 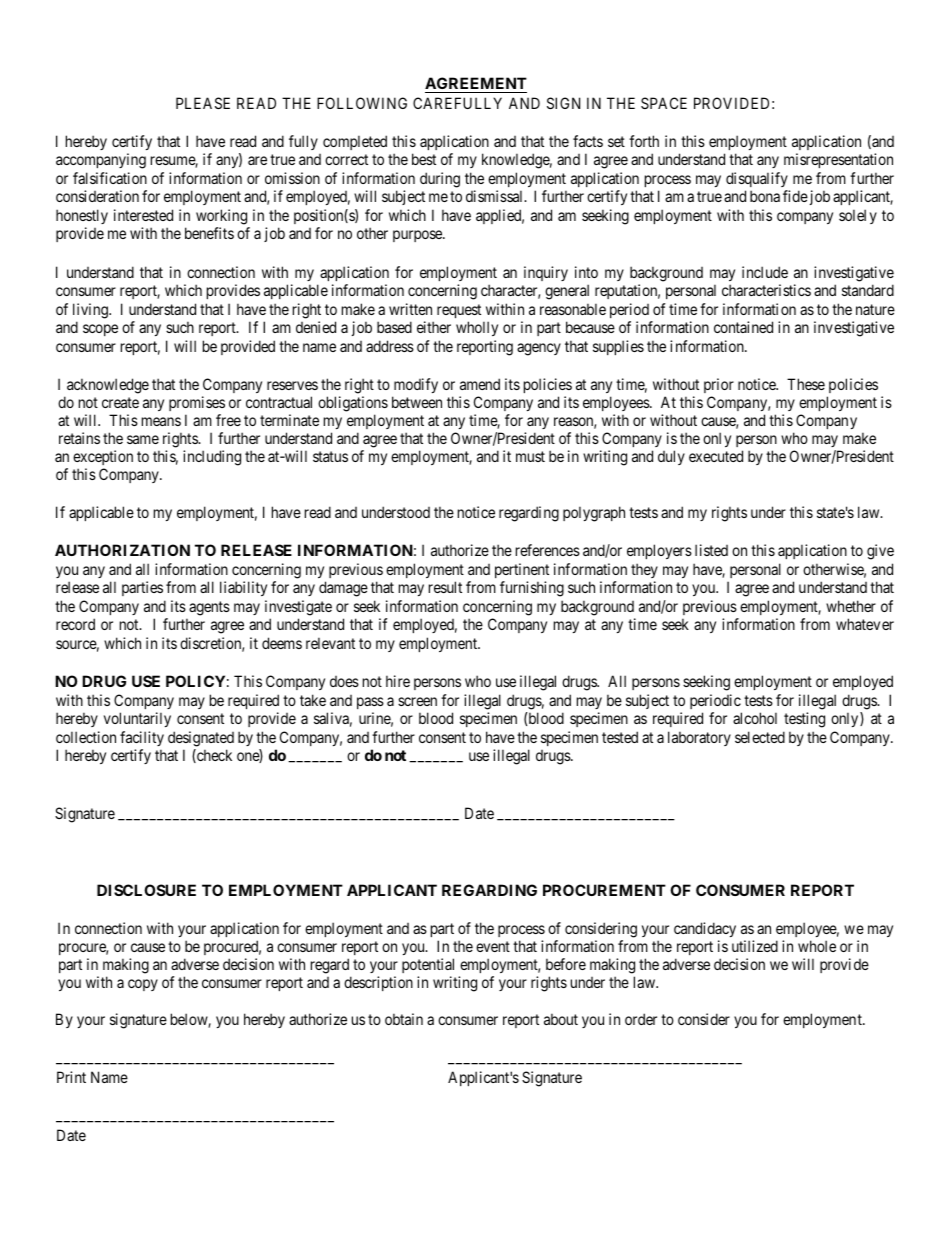 What do you see at coordinates (424, 159) in the screenshot?
I see `best` at bounding box center [424, 159].
